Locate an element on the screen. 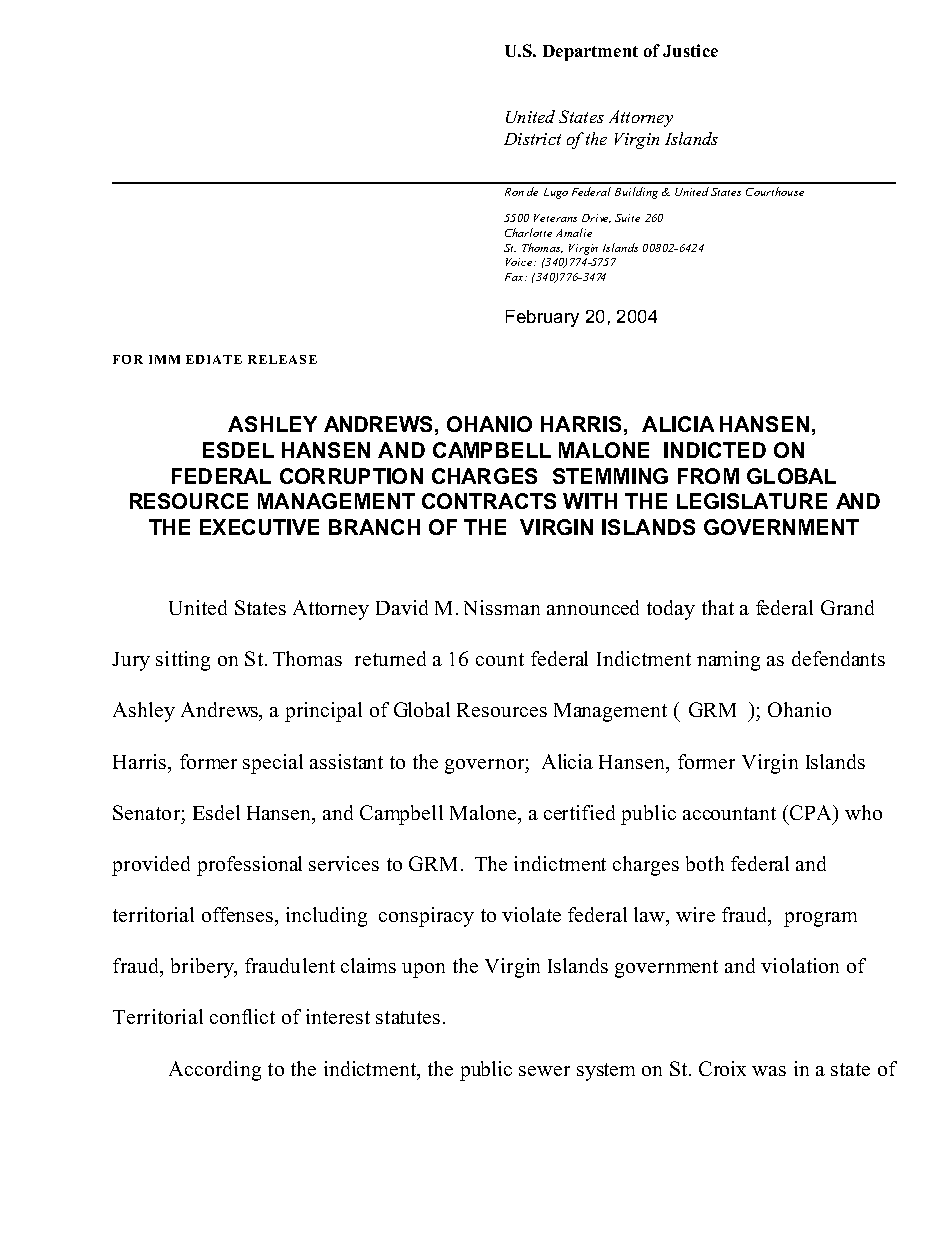 This screenshot has width=952, height=1233. Justice is located at coordinates (690, 50).
